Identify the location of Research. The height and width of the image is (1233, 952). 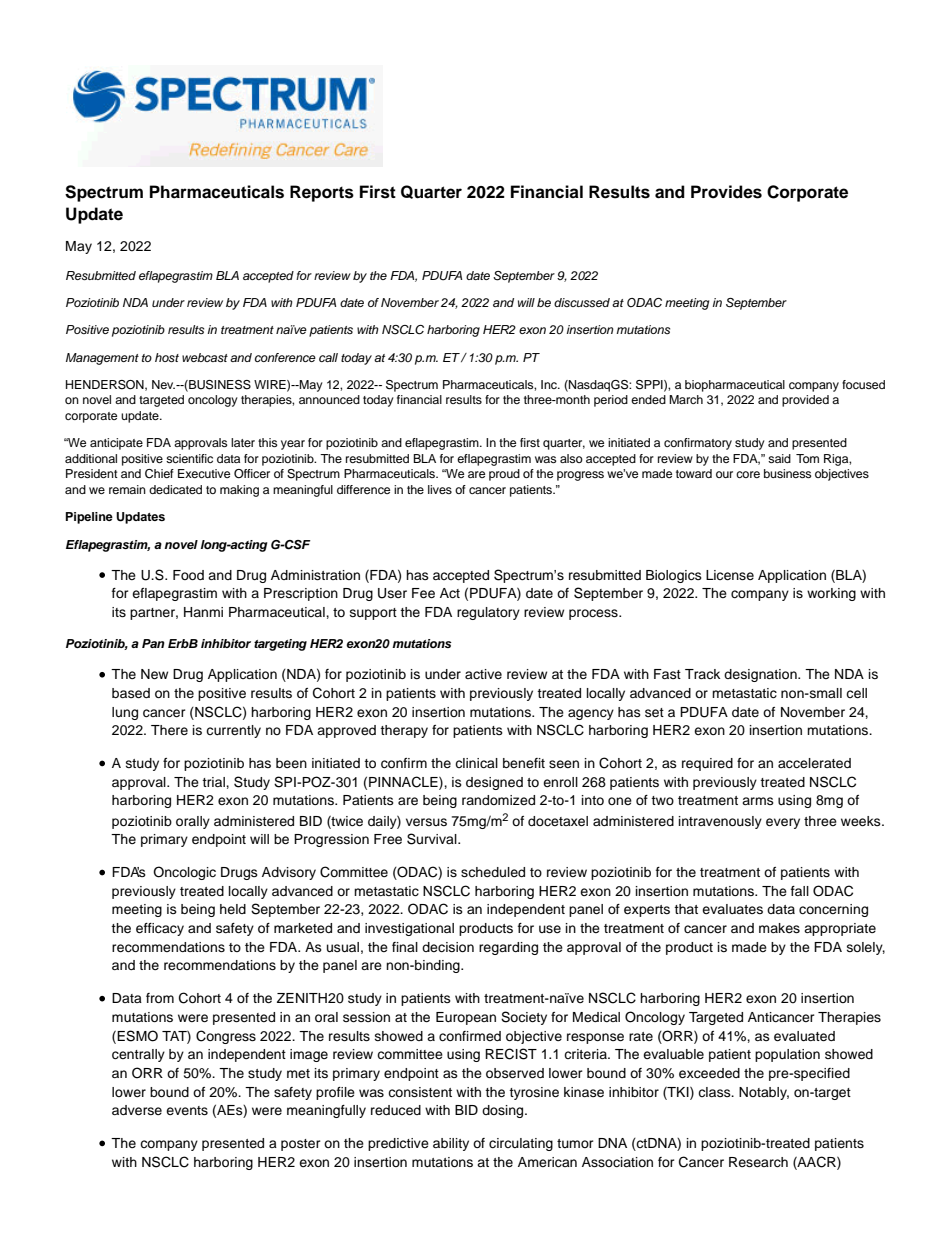
(758, 1162).
